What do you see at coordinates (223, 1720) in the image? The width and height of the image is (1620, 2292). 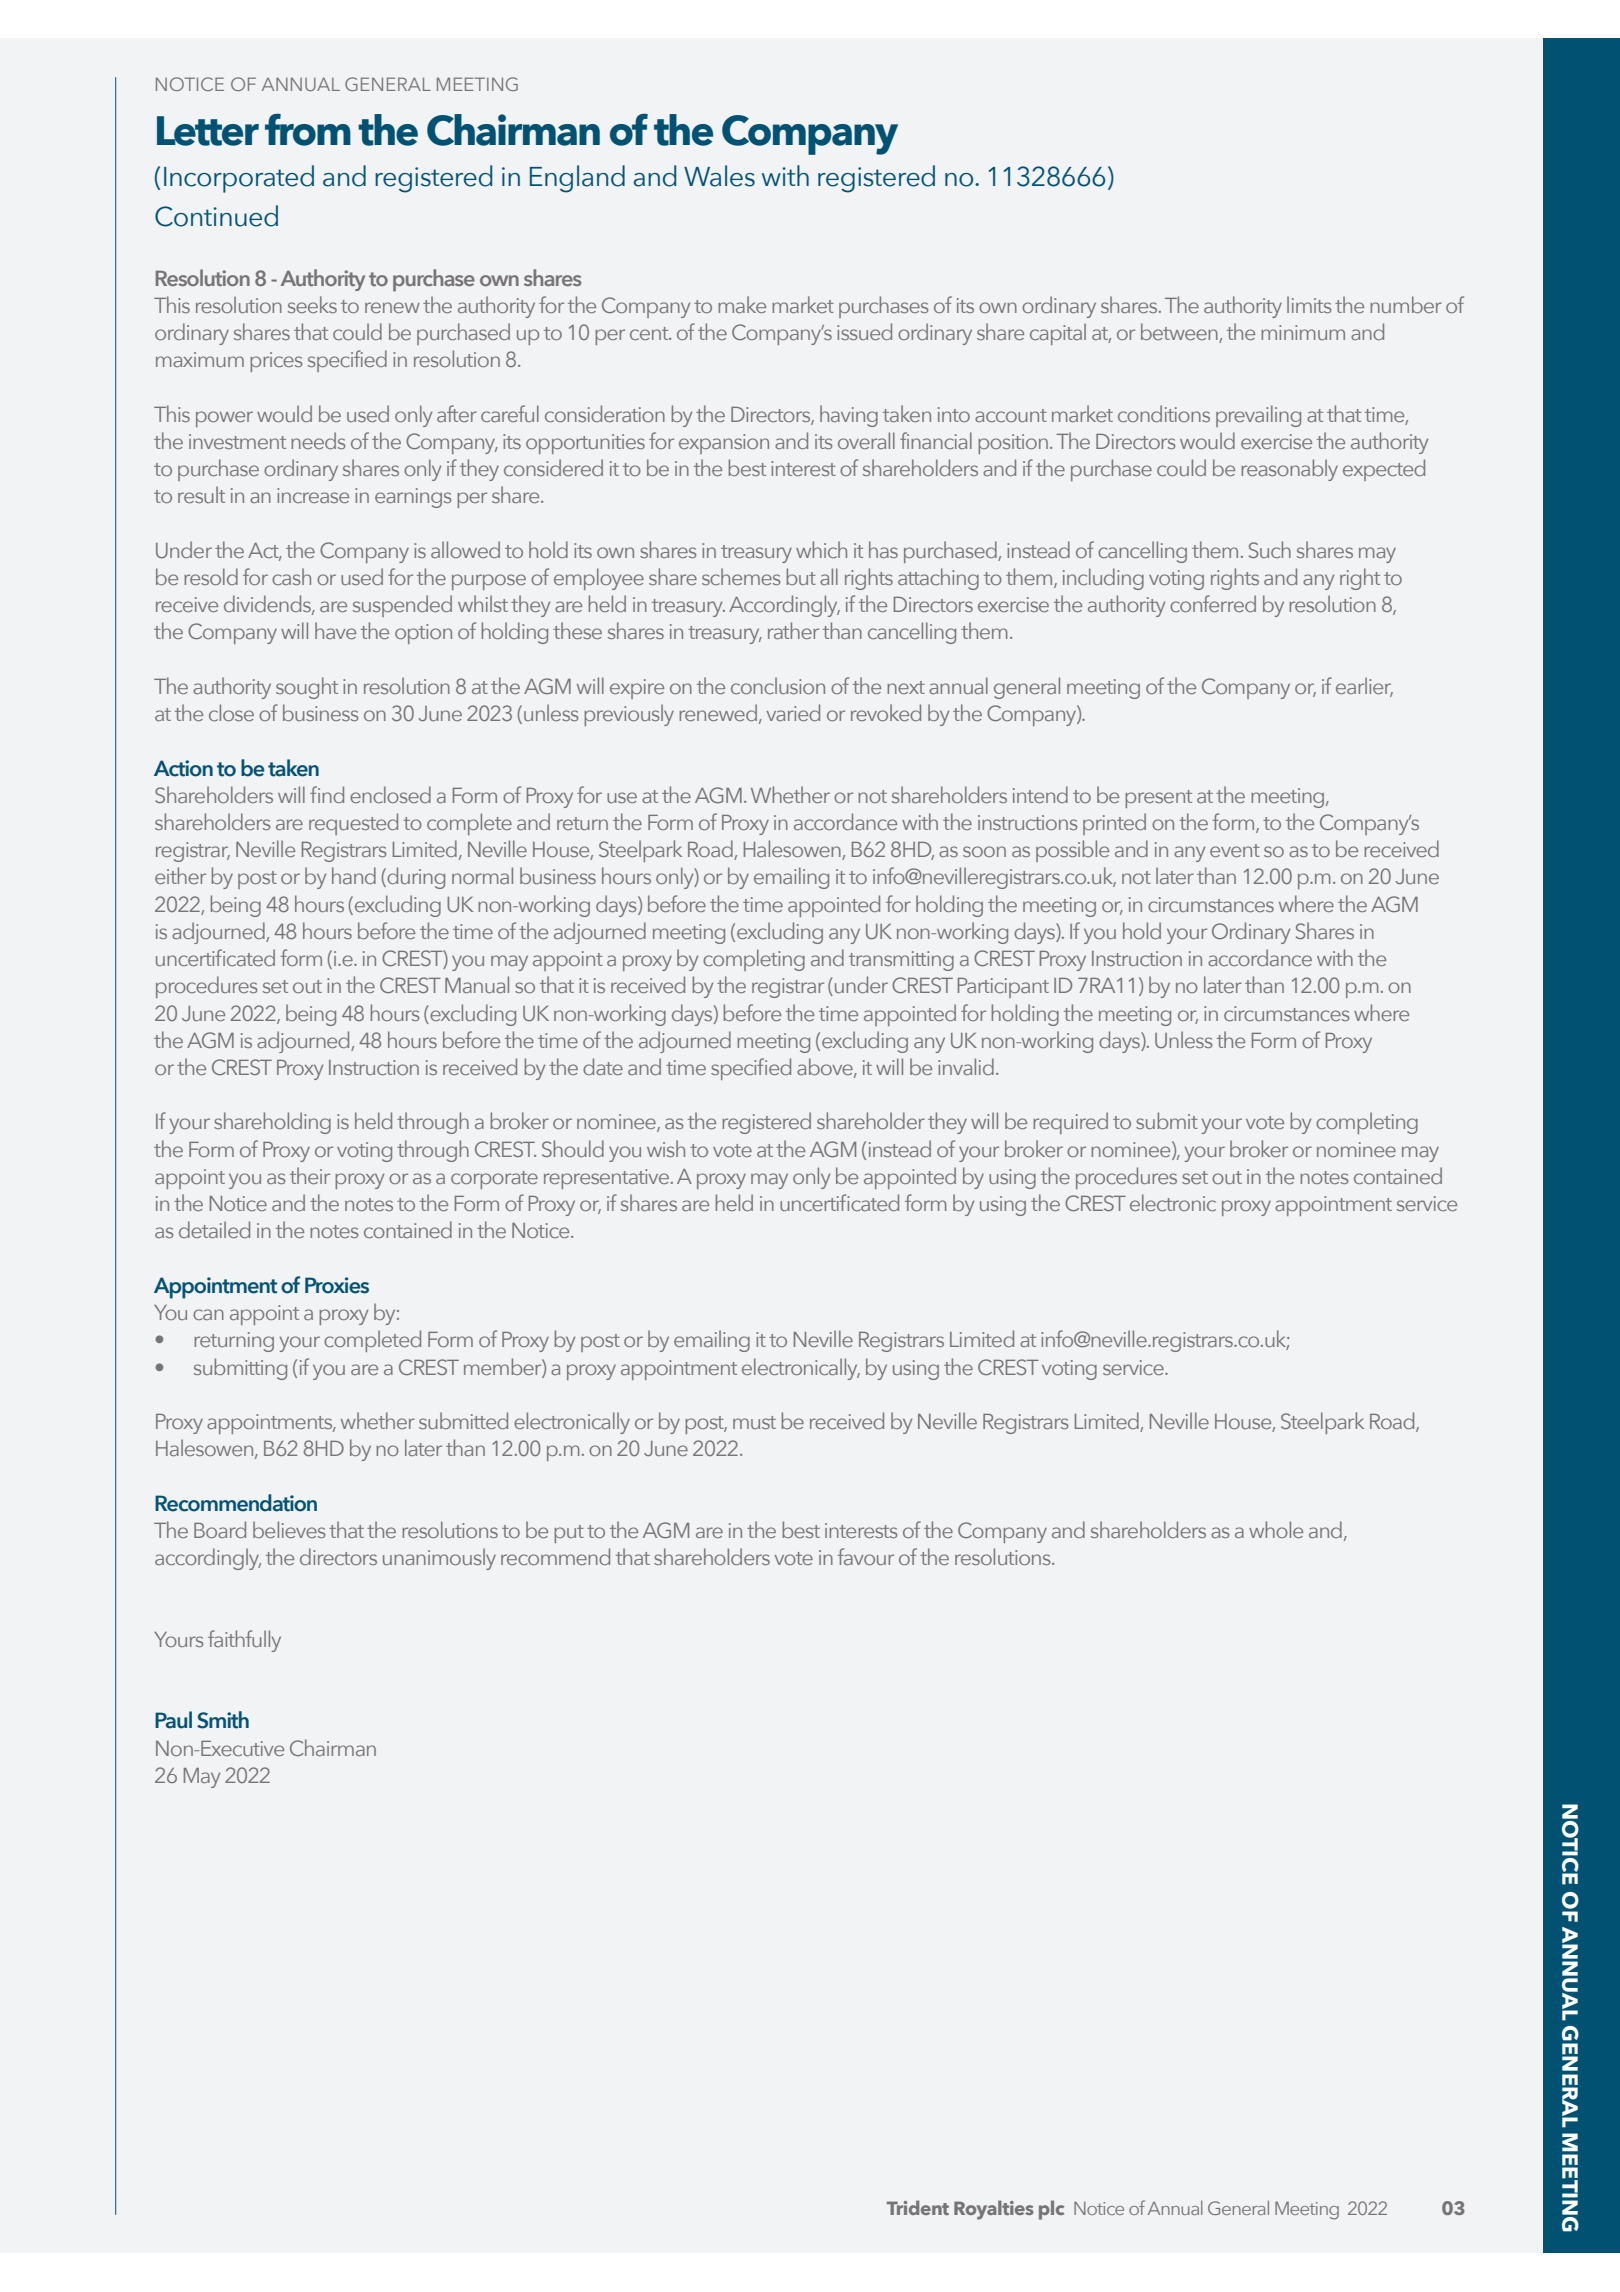 I see `Smith` at bounding box center [223, 1720].
